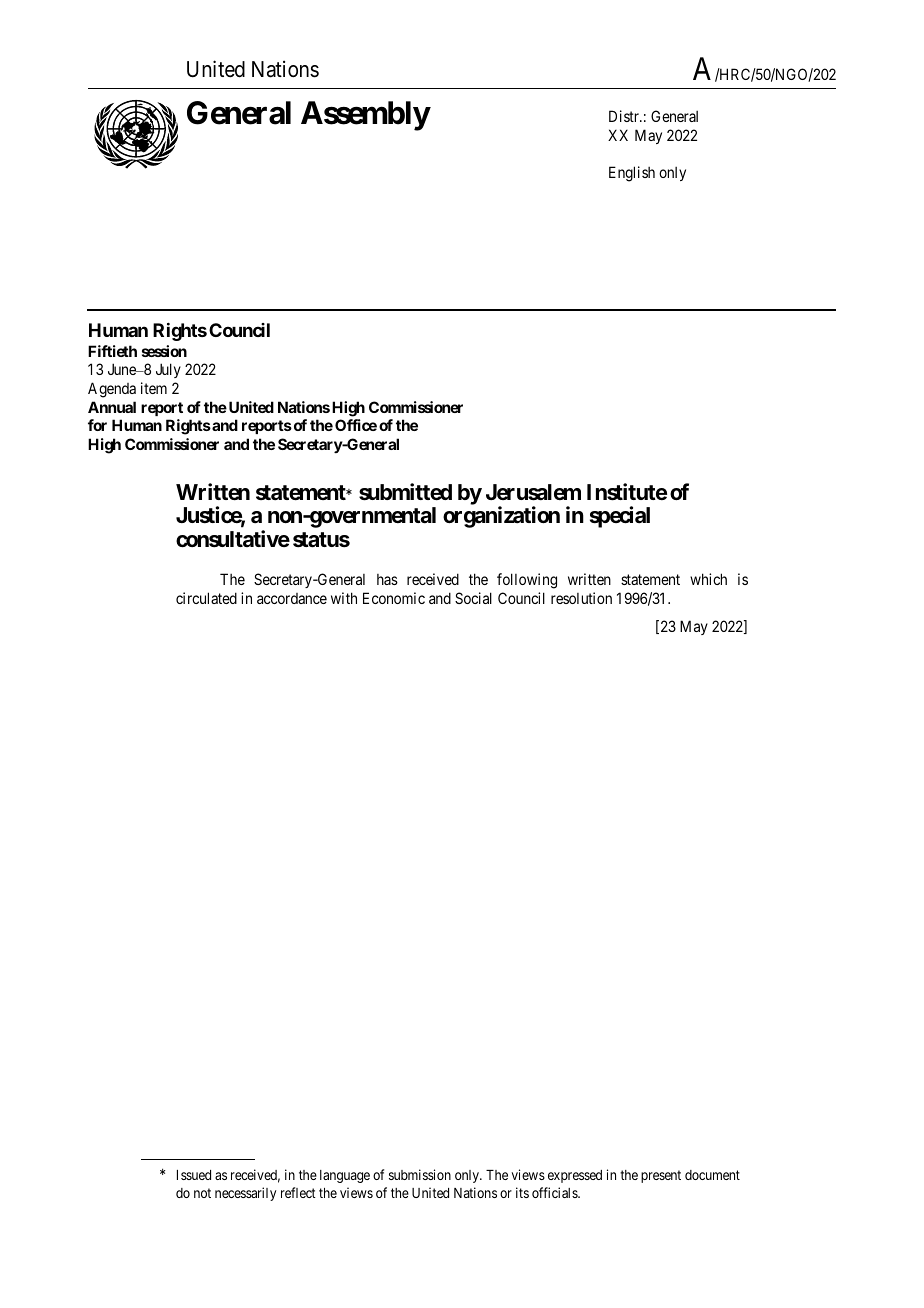 The height and width of the screenshot is (1308, 924). What do you see at coordinates (365, 116) in the screenshot?
I see `Assembly` at bounding box center [365, 116].
